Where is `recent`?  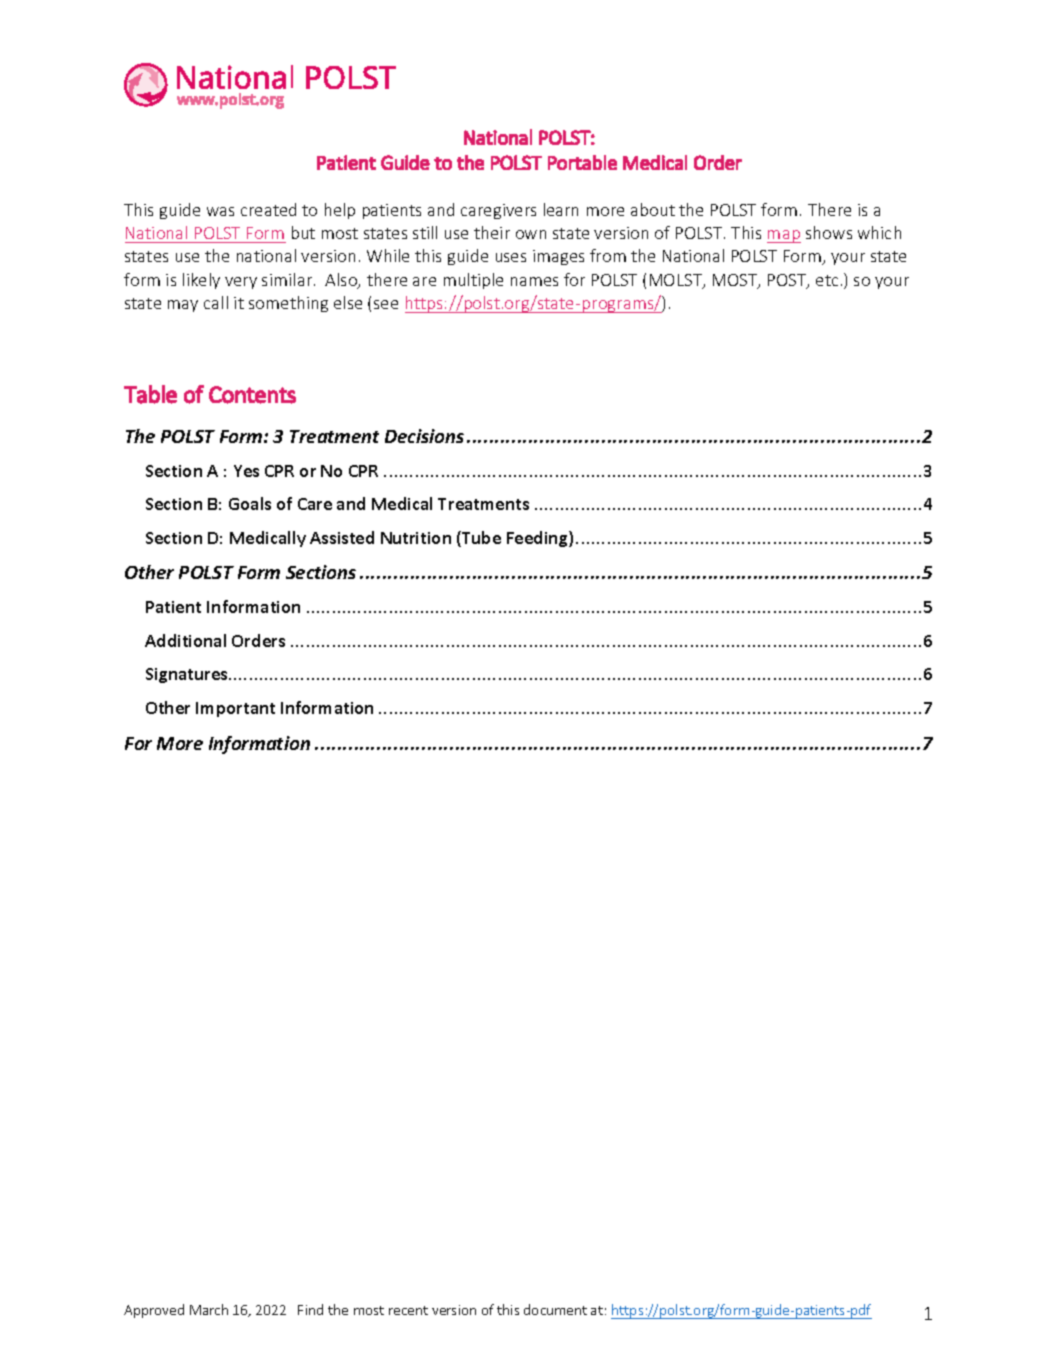
recent is located at coordinates (408, 1310).
